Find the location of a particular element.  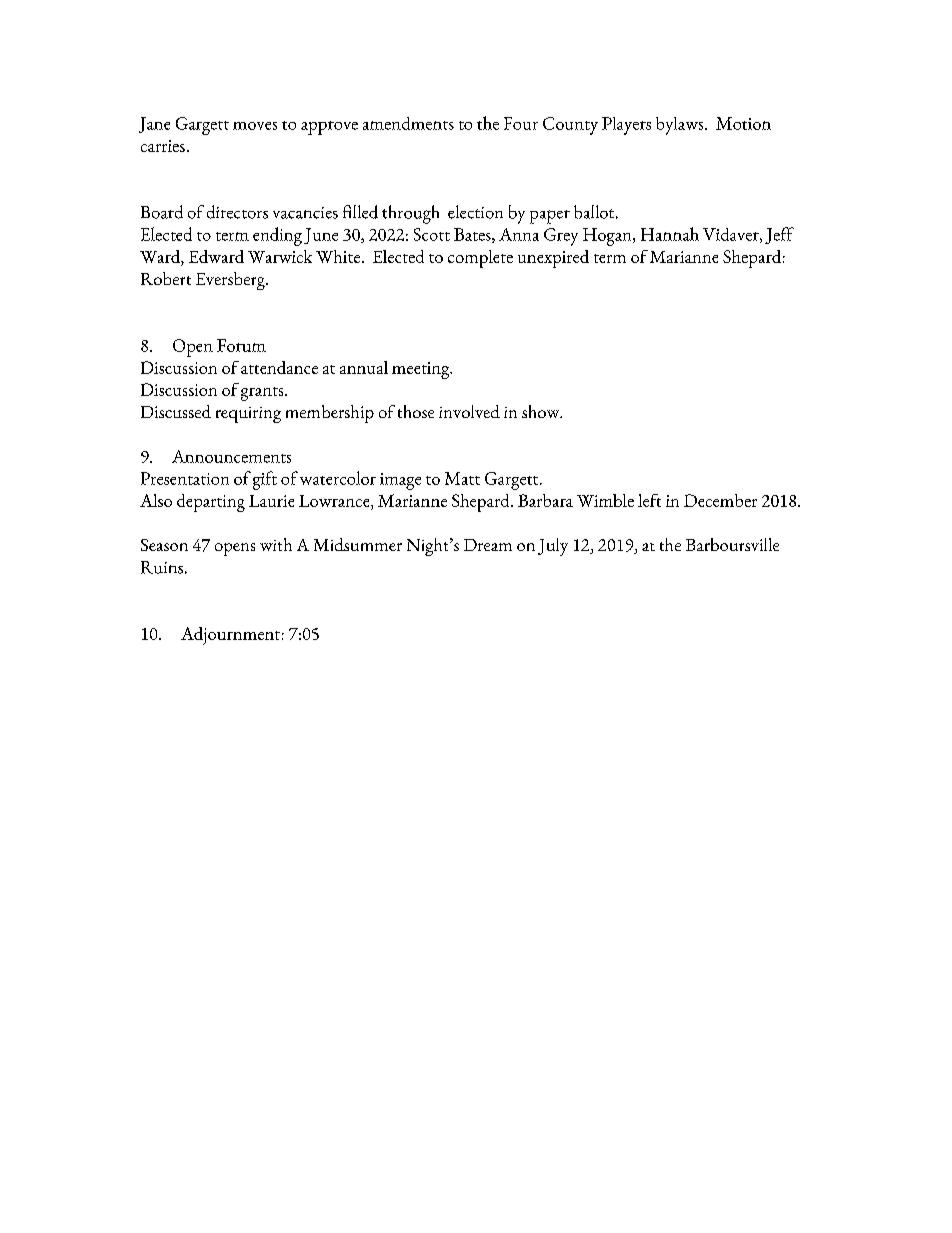

meeting is located at coordinates (422, 370).
